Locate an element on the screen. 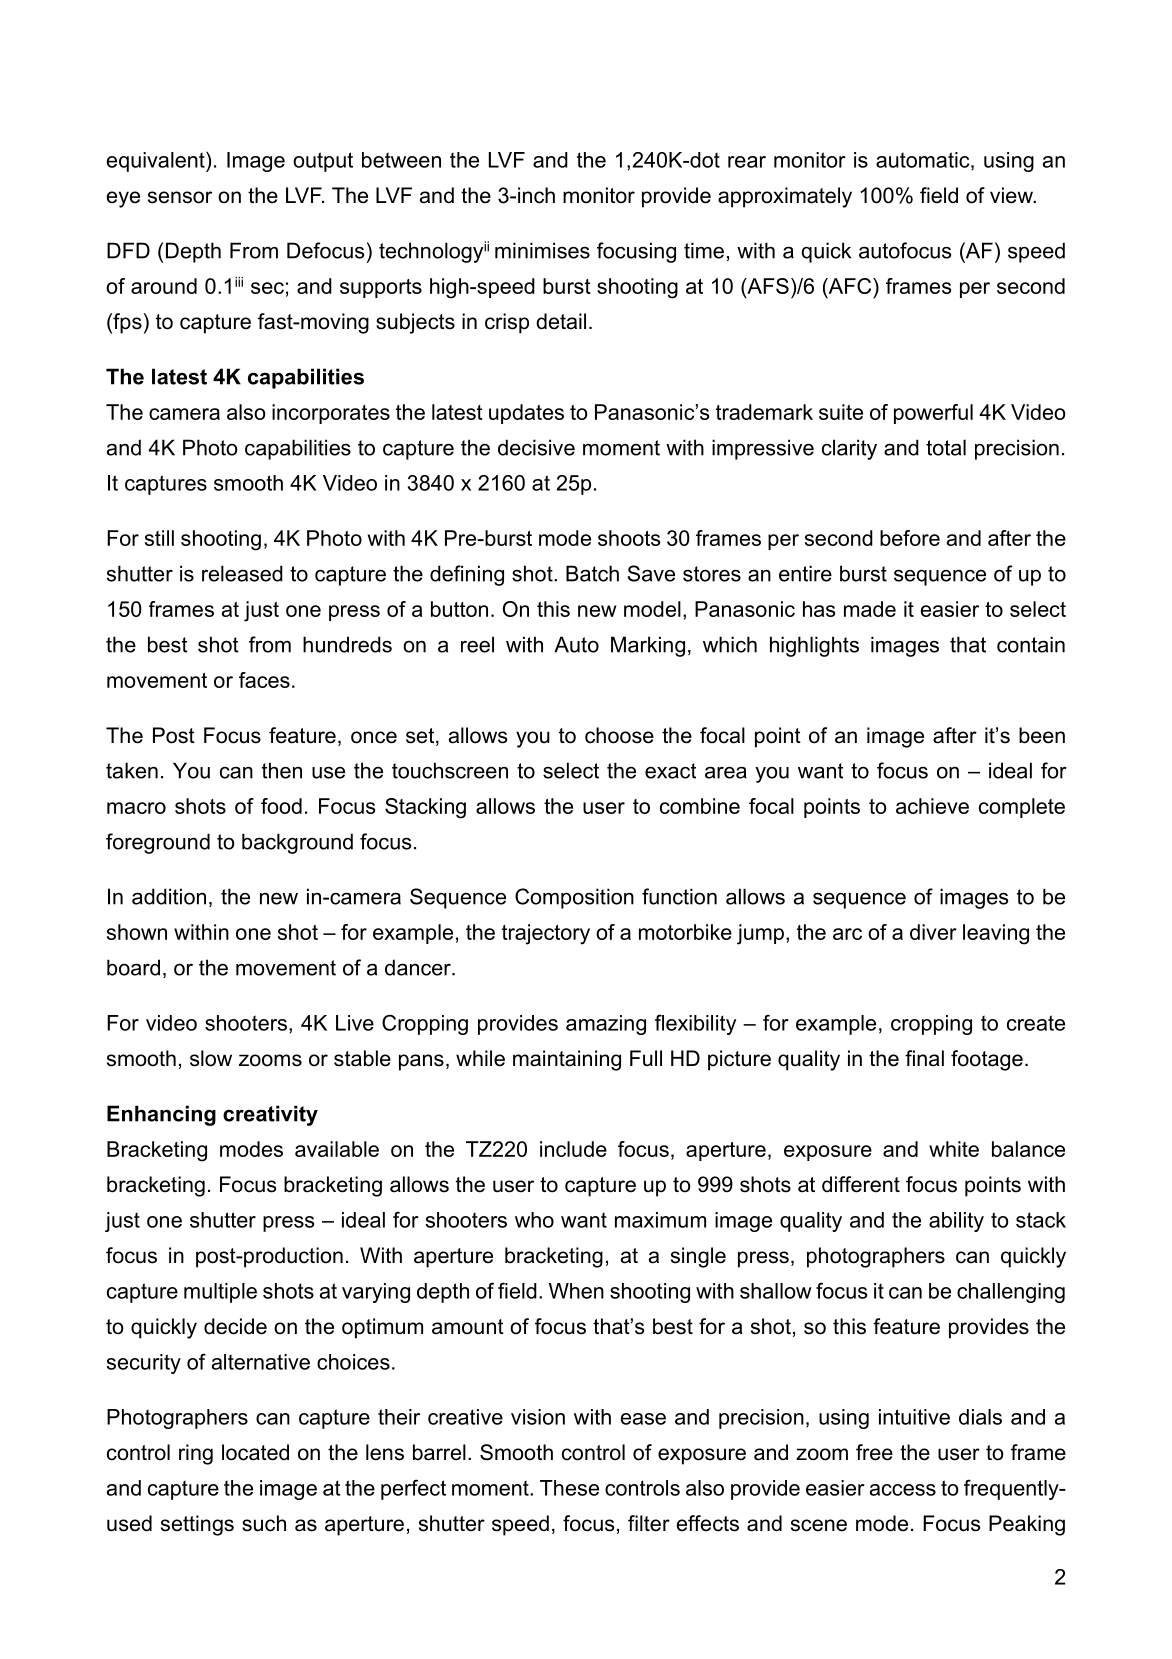 Image resolution: width=1172 pixels, height=1659 pixels. view is located at coordinates (1012, 195).
